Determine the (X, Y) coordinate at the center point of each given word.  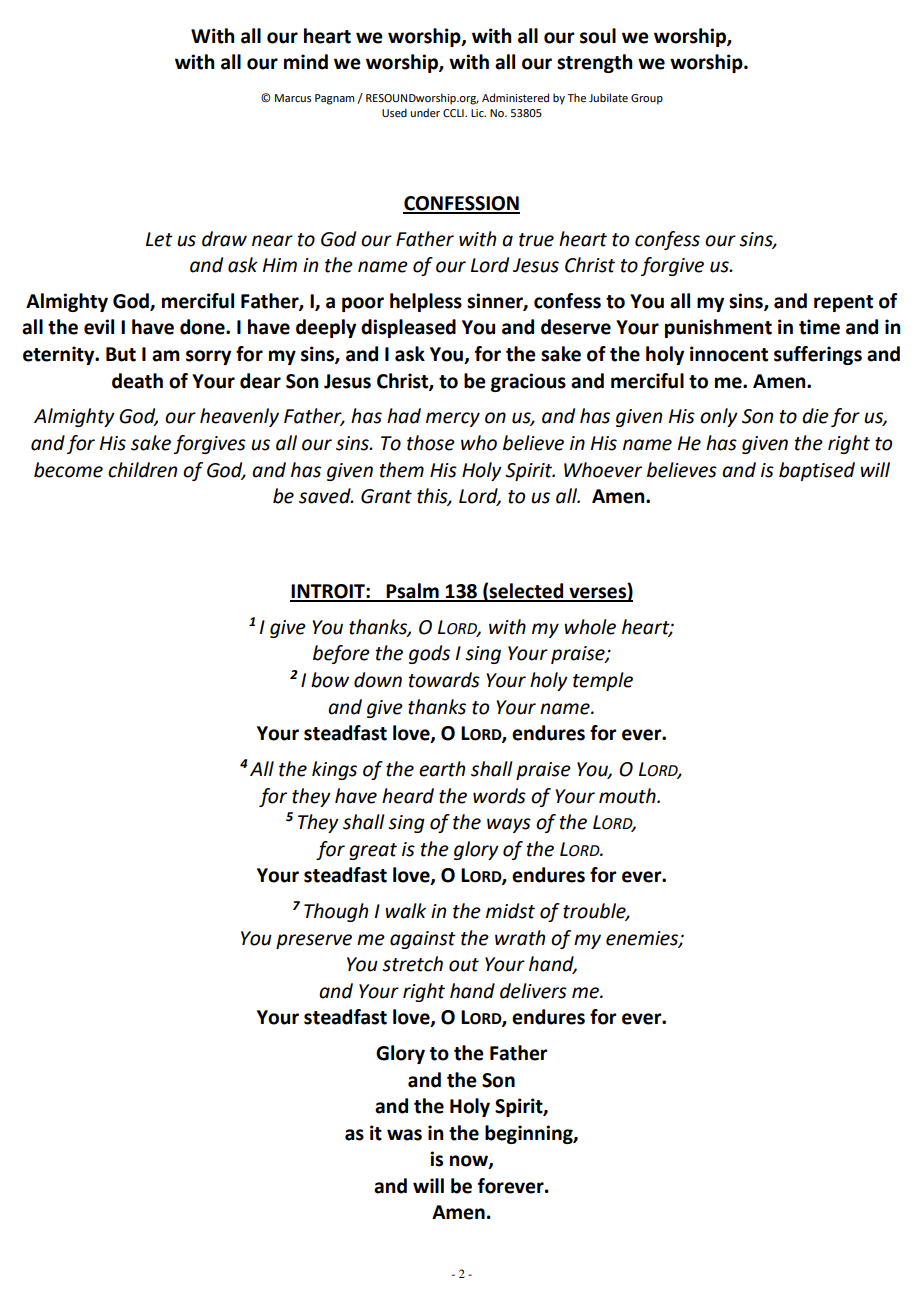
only (719, 417)
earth (442, 769)
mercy (453, 419)
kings (334, 770)
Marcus (293, 98)
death (137, 381)
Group (647, 99)
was (404, 1135)
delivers (533, 991)
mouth (628, 796)
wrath (520, 938)
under (425, 112)
